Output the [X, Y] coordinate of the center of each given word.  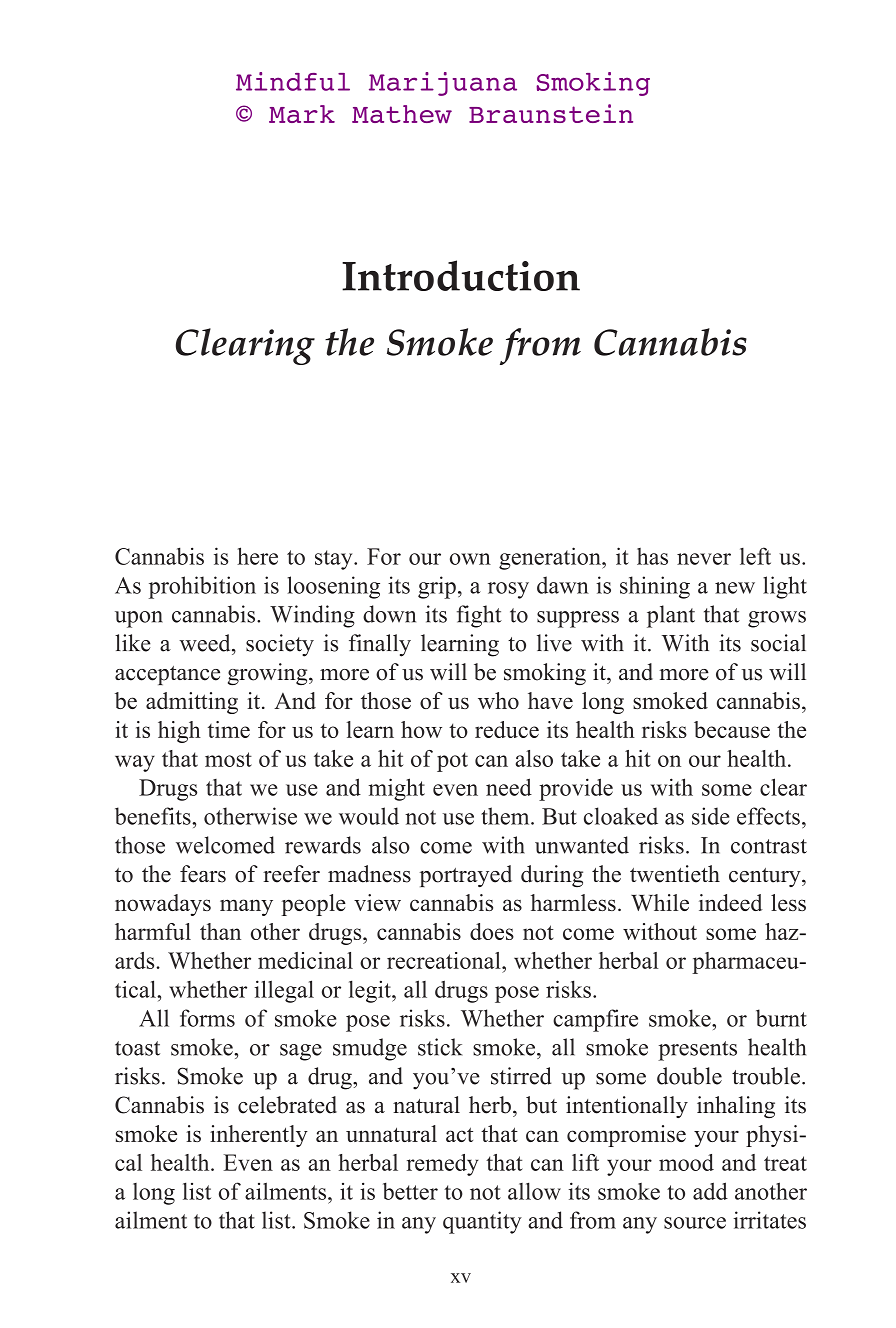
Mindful [293, 81]
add [710, 1191]
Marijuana [443, 84]
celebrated [287, 1105]
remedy [443, 1165]
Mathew [402, 114]
